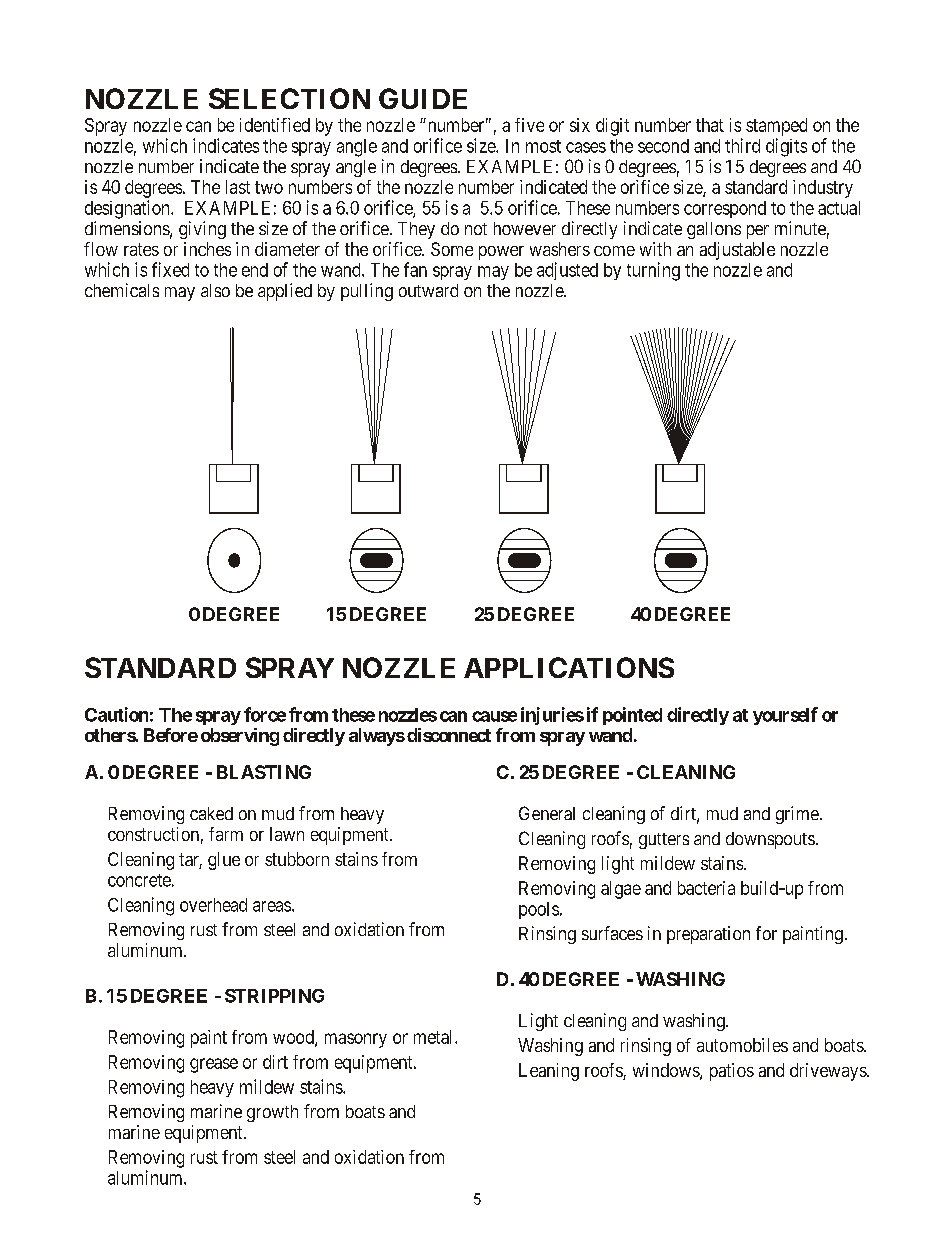  What do you see at coordinates (742, 145) in the screenshot?
I see `third` at bounding box center [742, 145].
